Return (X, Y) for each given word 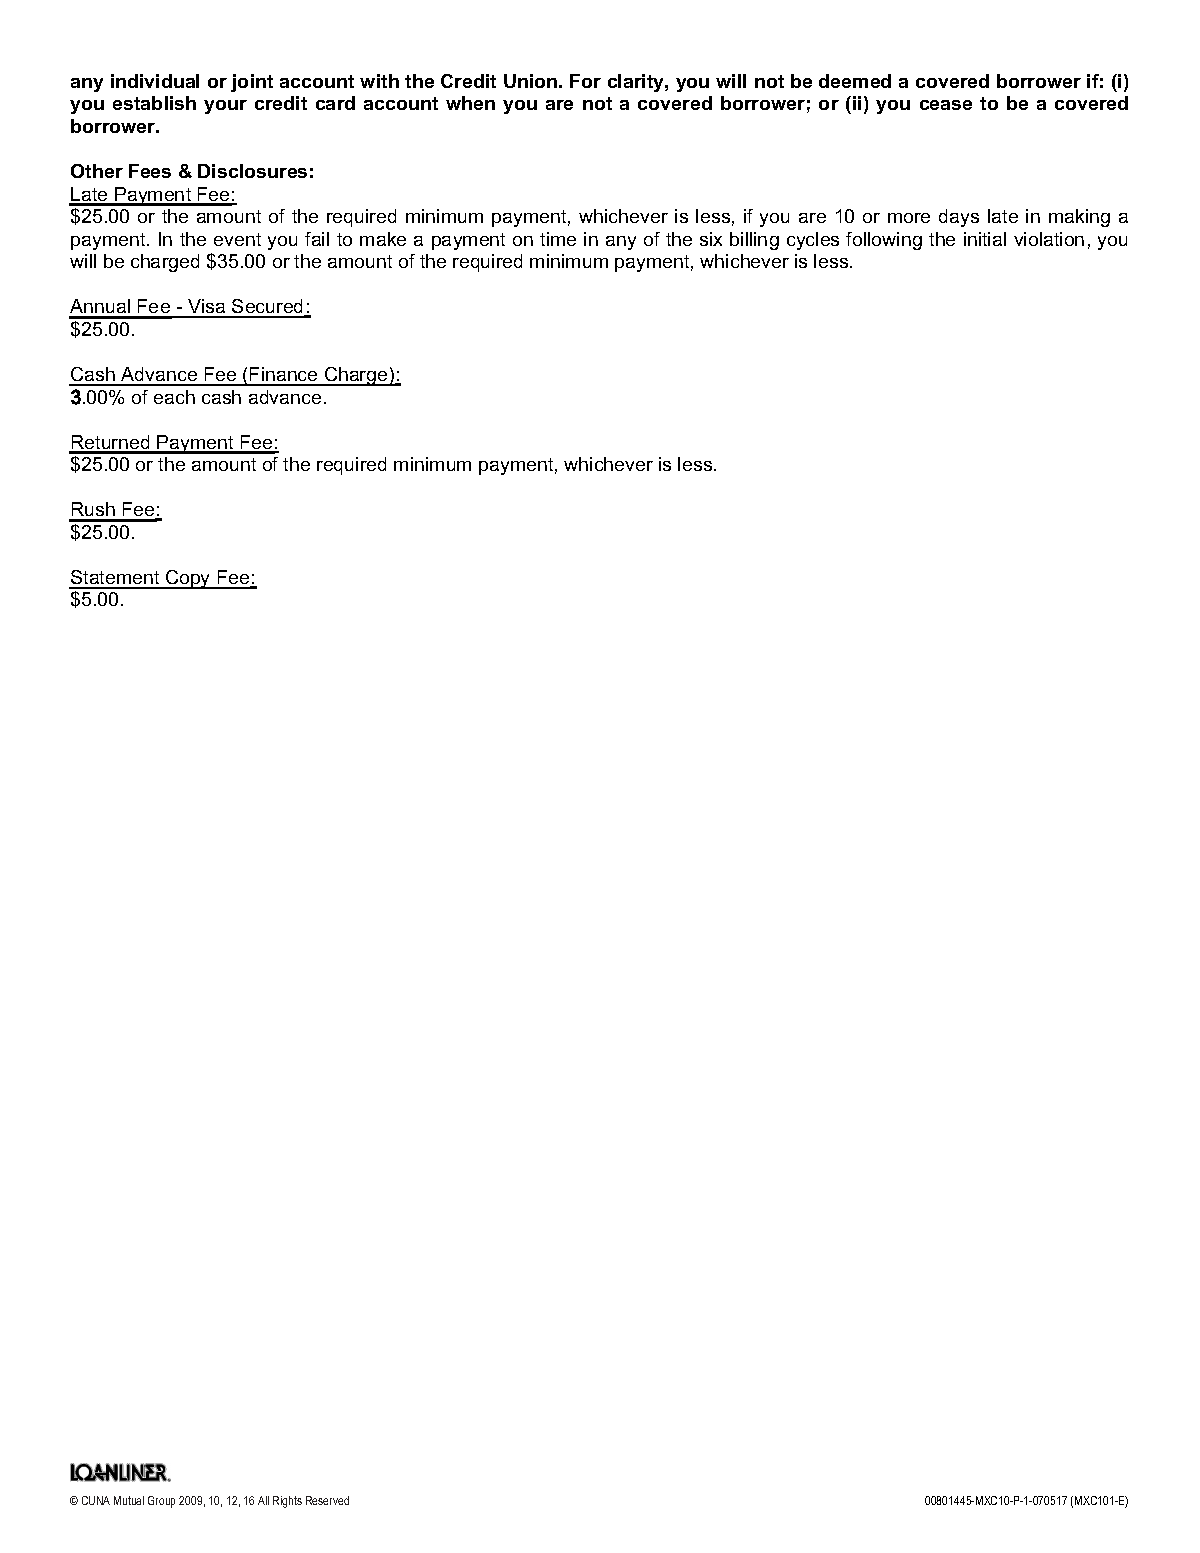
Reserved (327, 1500)
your (225, 107)
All (263, 1500)
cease (946, 105)
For (585, 81)
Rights (287, 1502)
